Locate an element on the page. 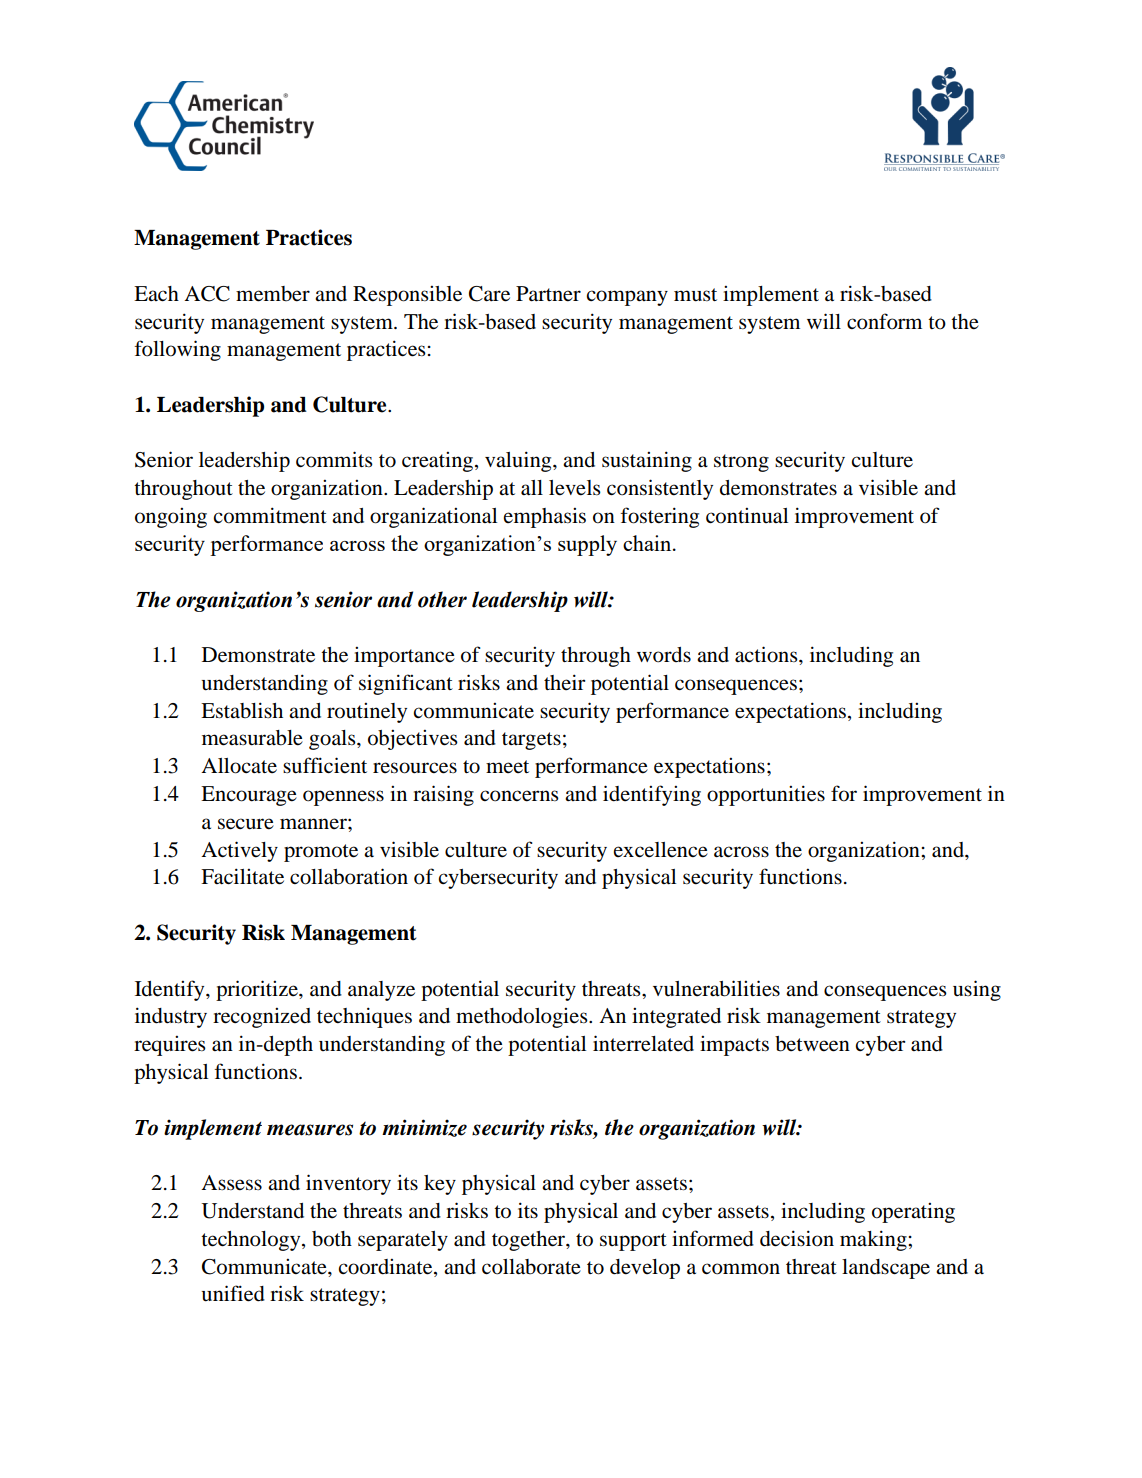  methodologies is located at coordinates (523, 1018).
